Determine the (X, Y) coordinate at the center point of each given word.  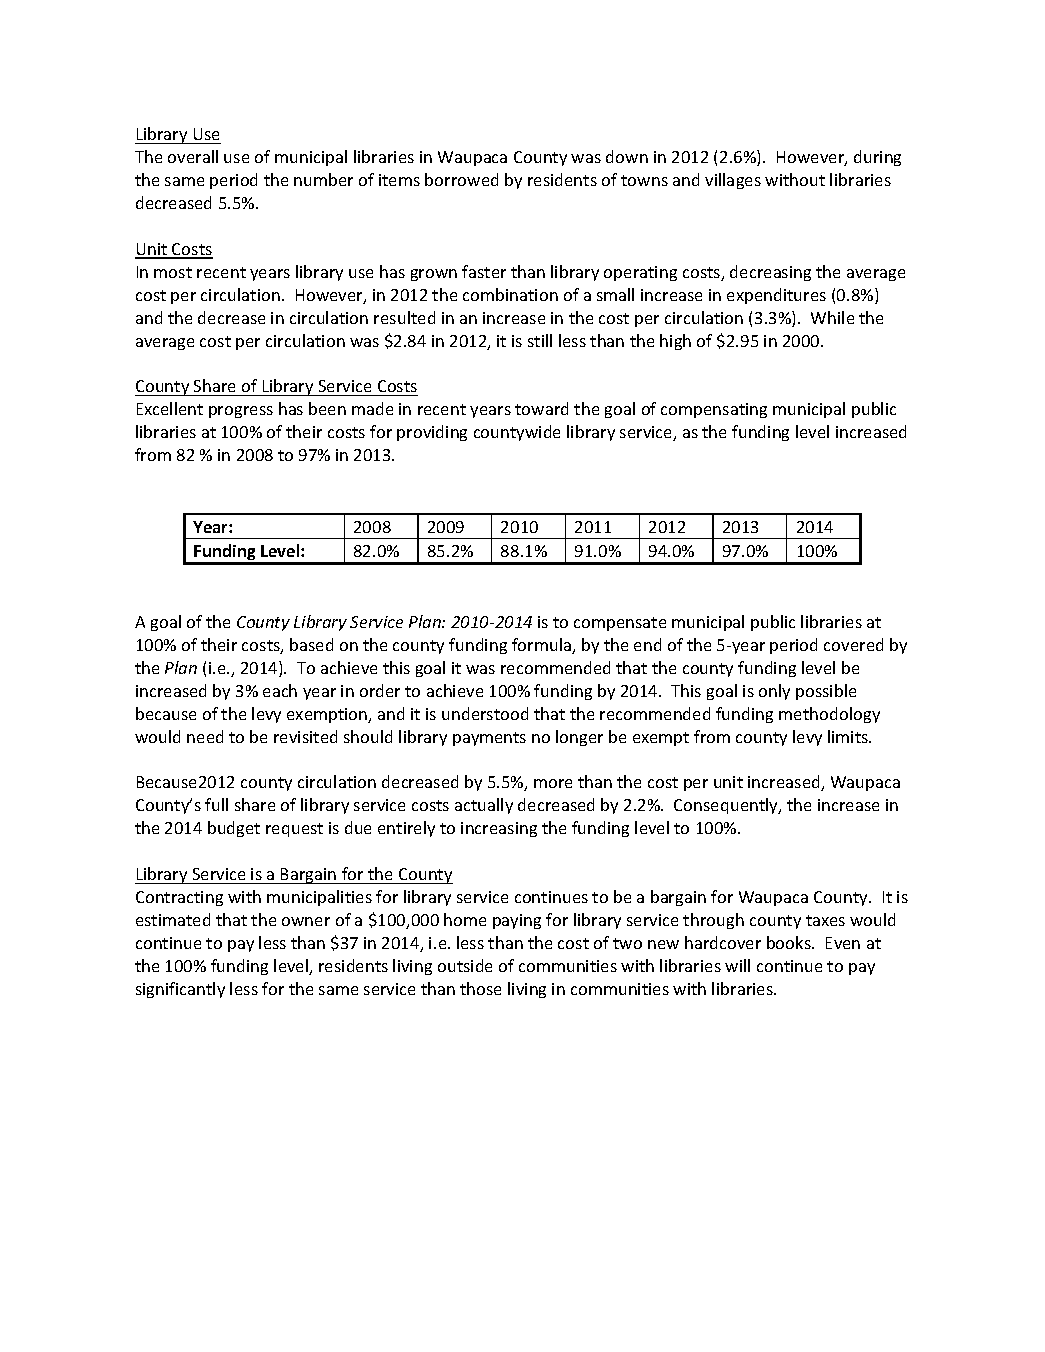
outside (465, 965)
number (323, 179)
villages (733, 181)
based (311, 644)
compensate (620, 624)
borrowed (461, 179)
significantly (180, 990)
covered (853, 644)
